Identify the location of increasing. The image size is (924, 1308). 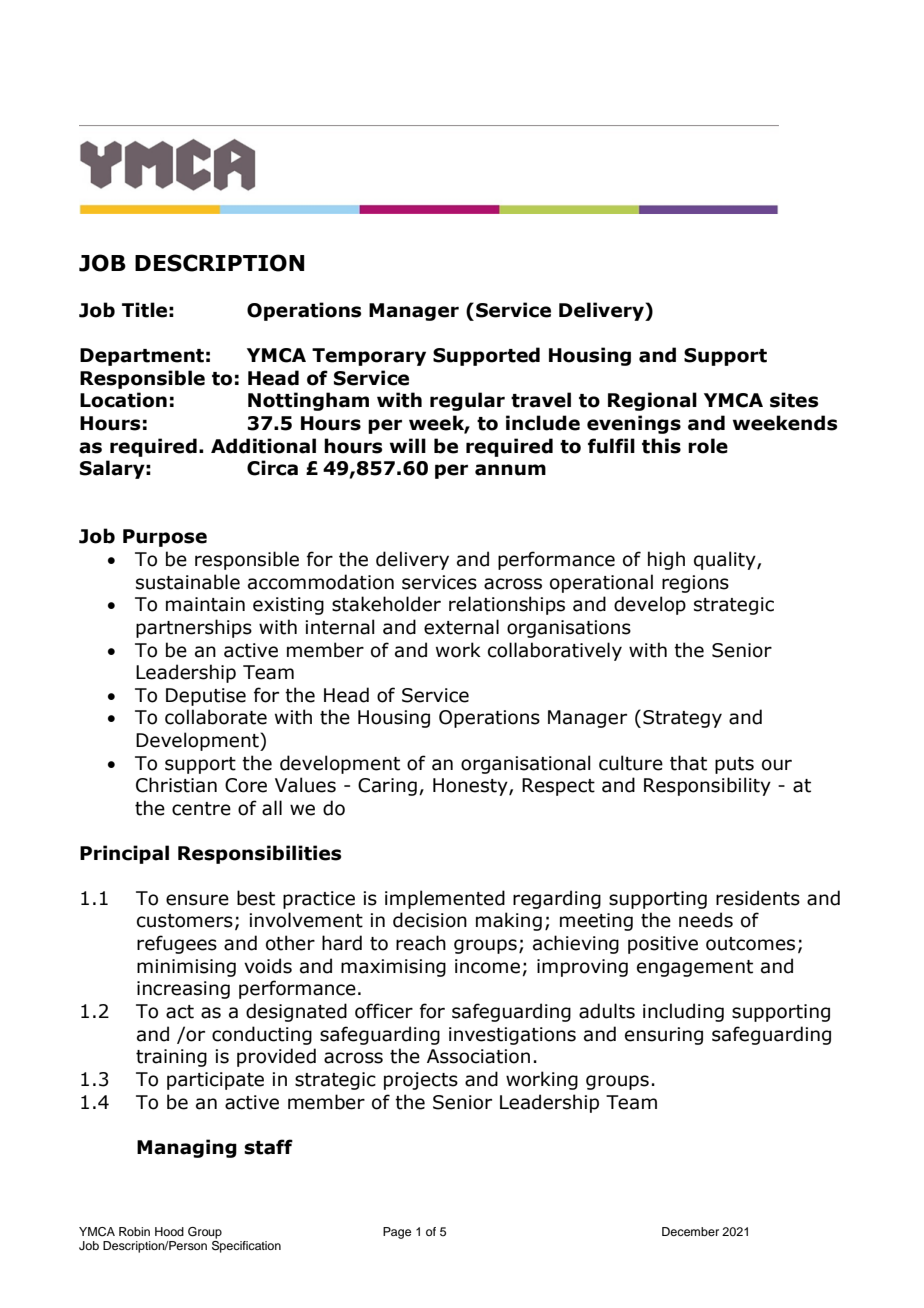
(183, 990).
